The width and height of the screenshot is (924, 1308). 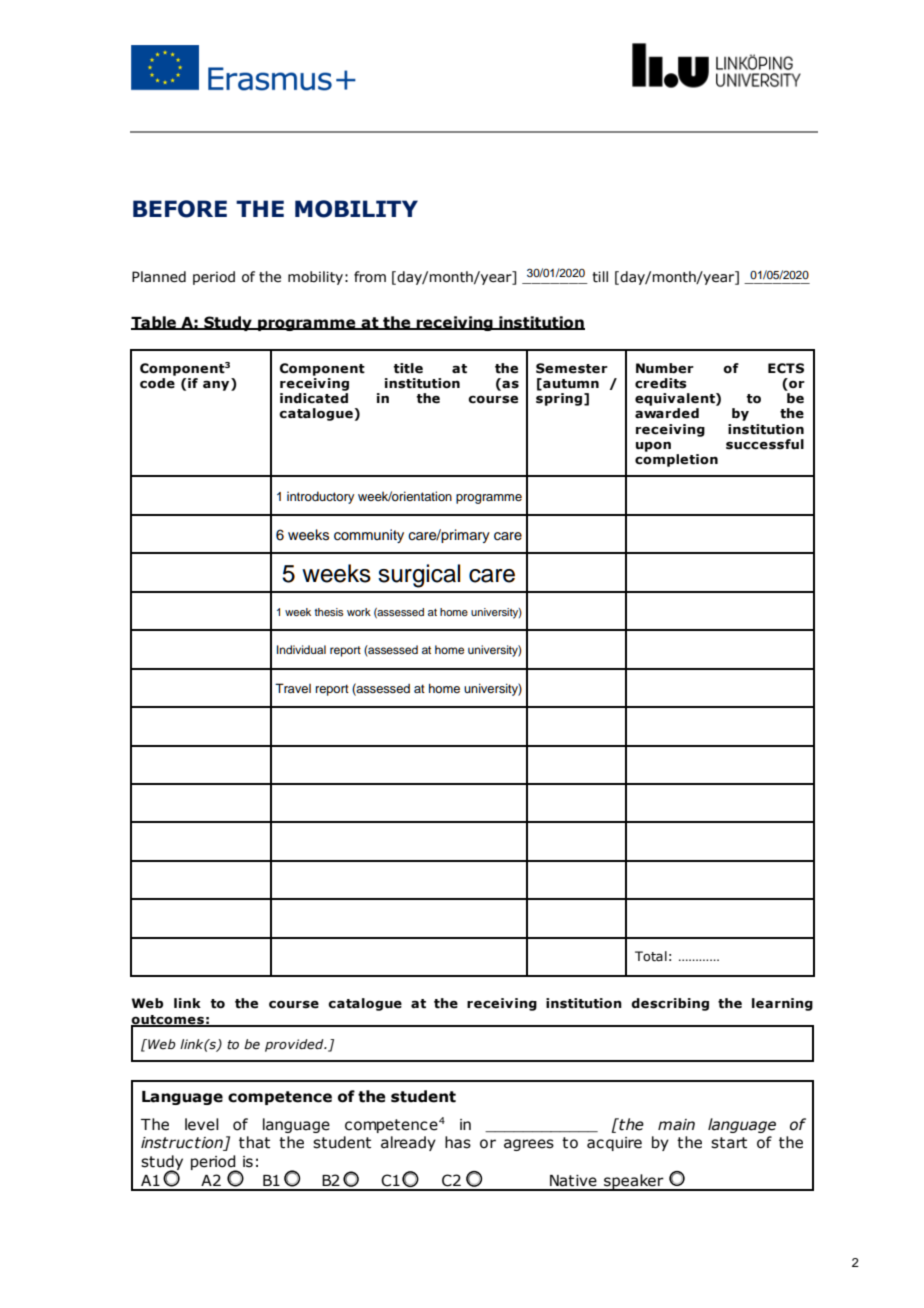 What do you see at coordinates (729, 1143) in the screenshot?
I see `start` at bounding box center [729, 1143].
